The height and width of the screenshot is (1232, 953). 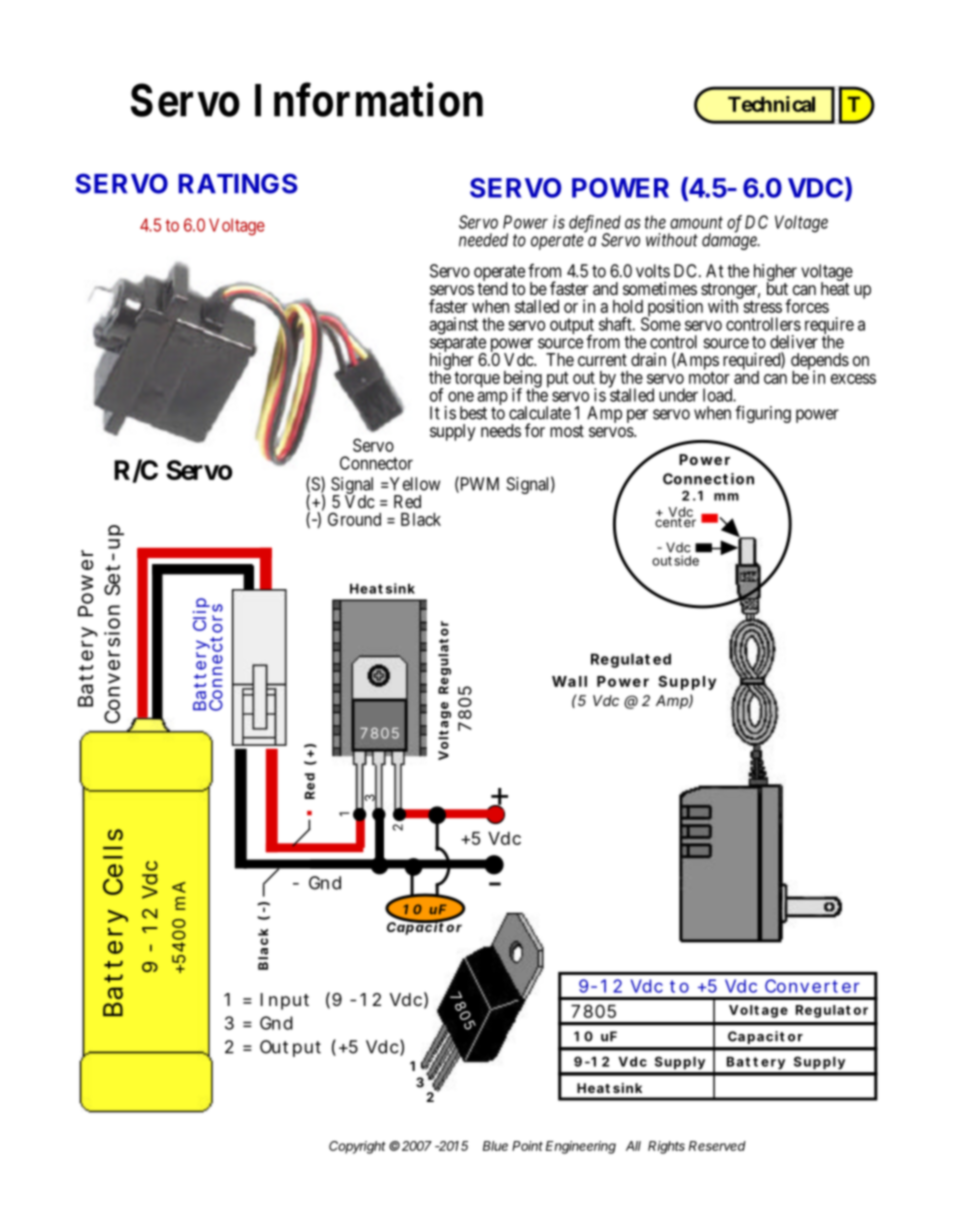 What do you see at coordinates (569, 681) in the screenshot?
I see `Wall` at bounding box center [569, 681].
